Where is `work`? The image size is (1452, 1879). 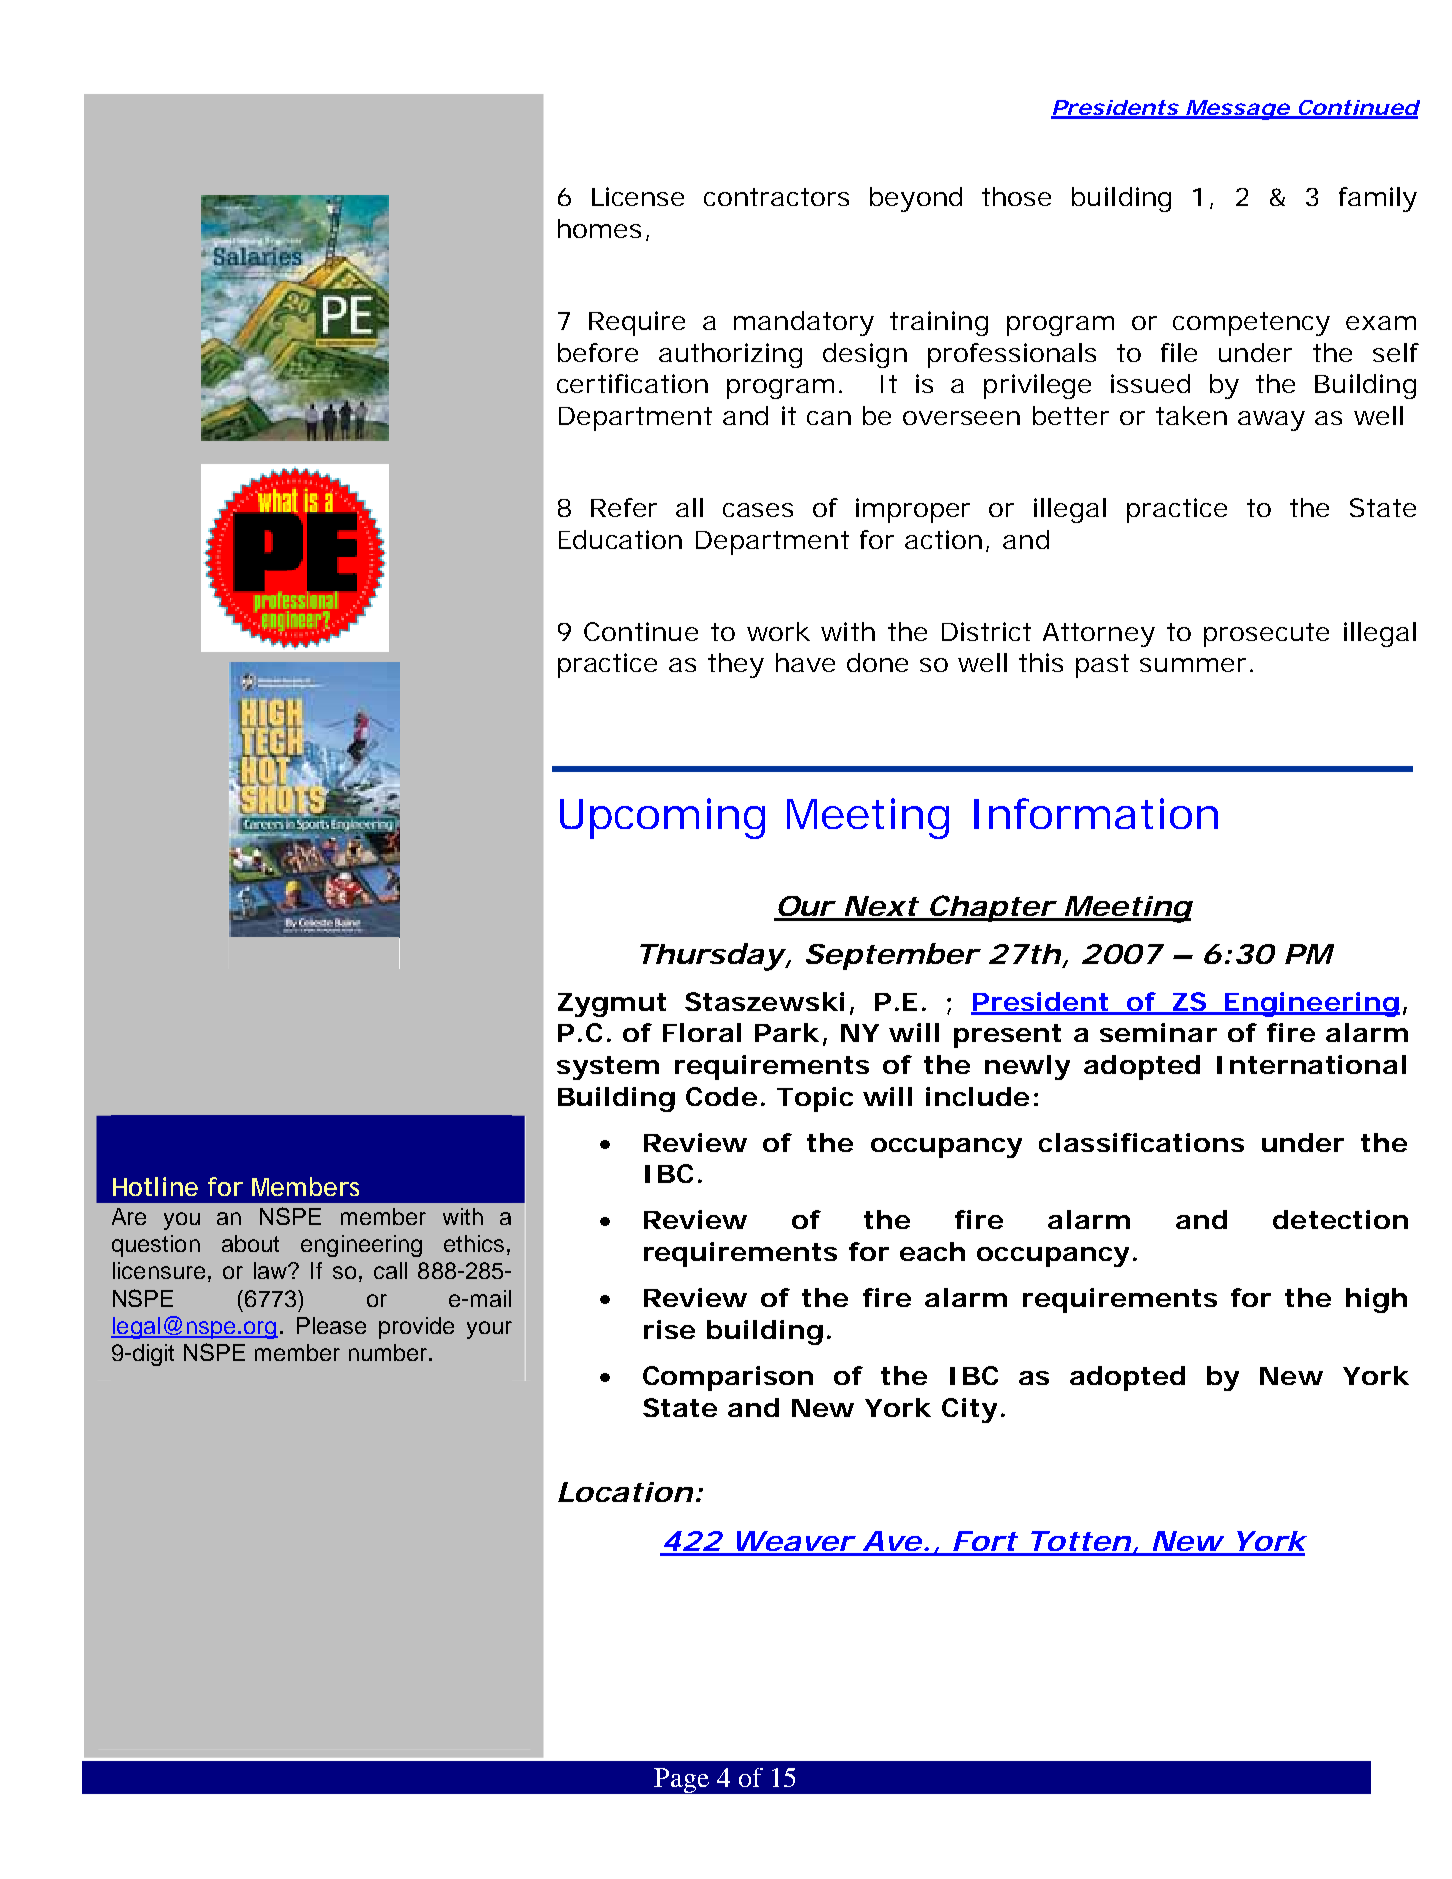
work is located at coordinates (778, 631).
